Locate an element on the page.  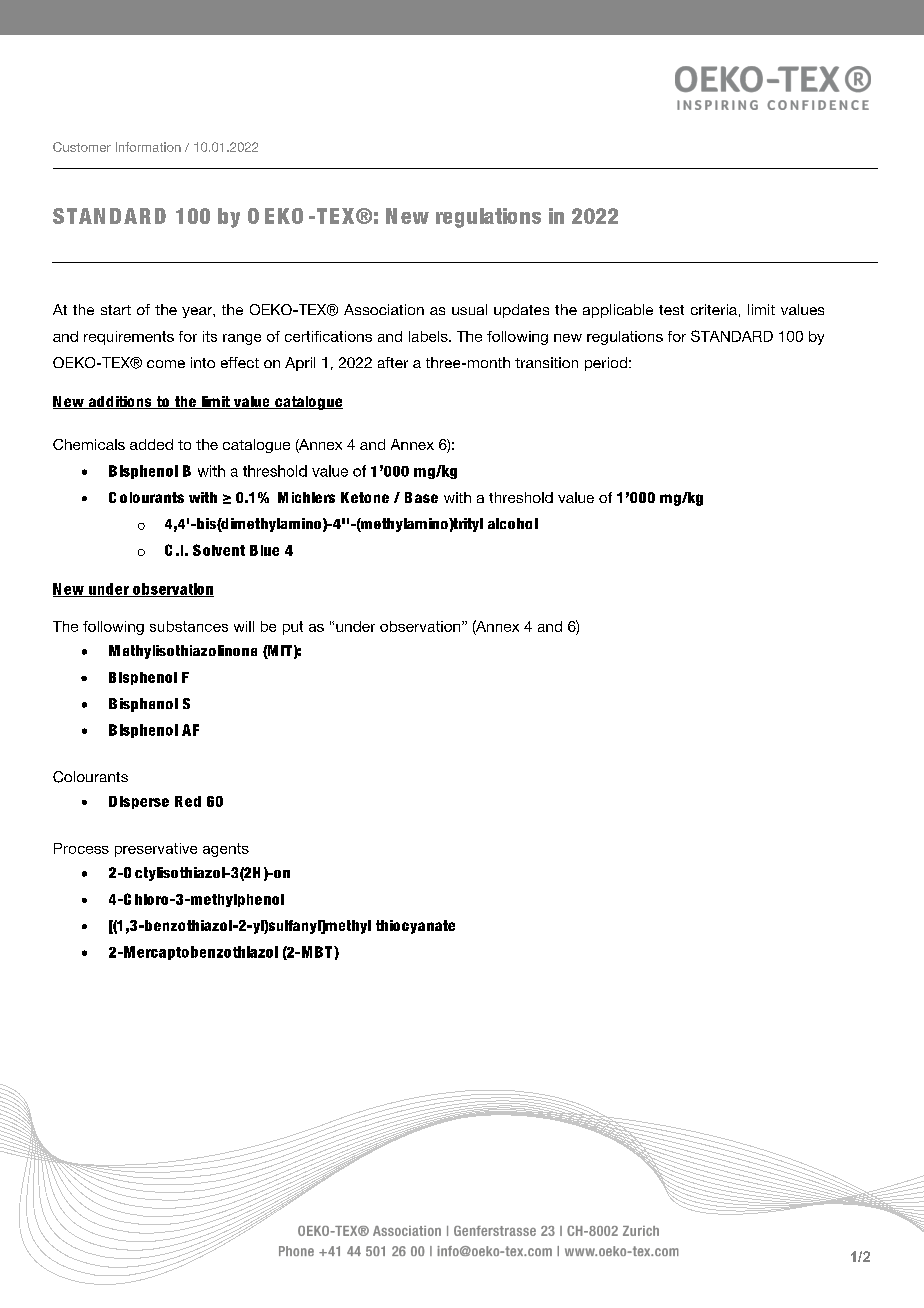
preservative is located at coordinates (156, 850).
